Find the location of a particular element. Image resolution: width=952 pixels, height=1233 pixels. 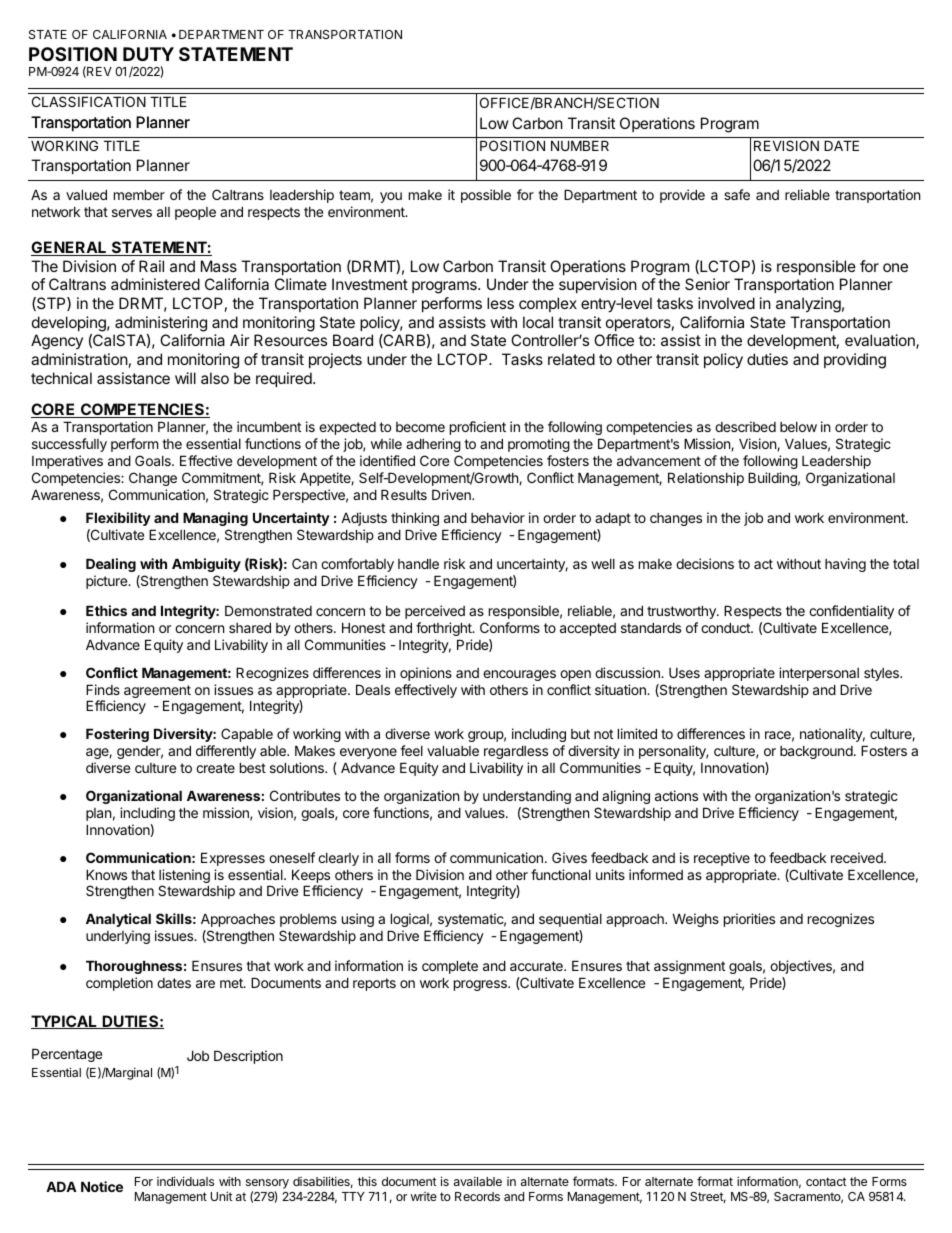

Records is located at coordinates (477, 1196).
